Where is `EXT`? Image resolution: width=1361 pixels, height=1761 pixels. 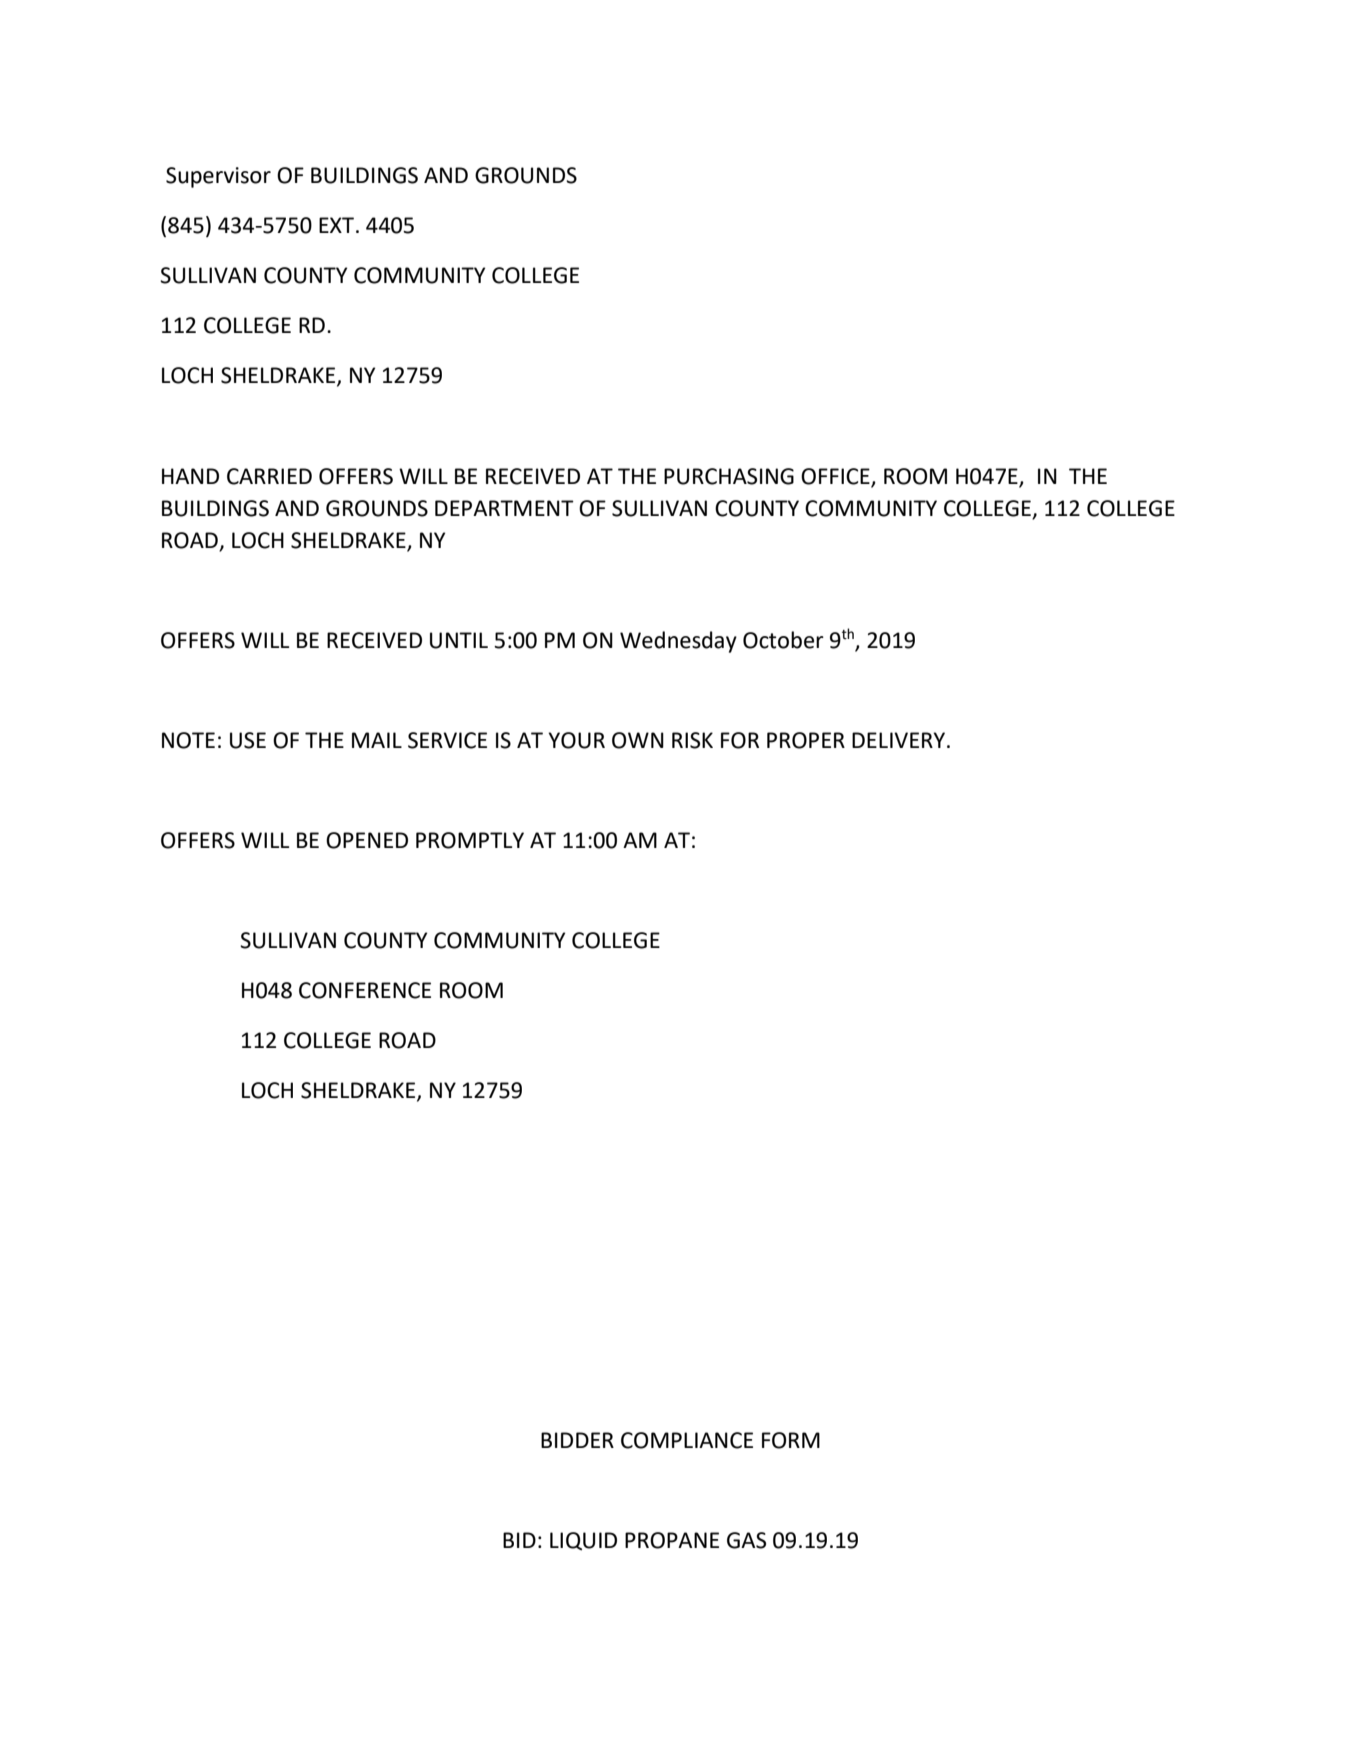
EXT is located at coordinates (338, 225).
